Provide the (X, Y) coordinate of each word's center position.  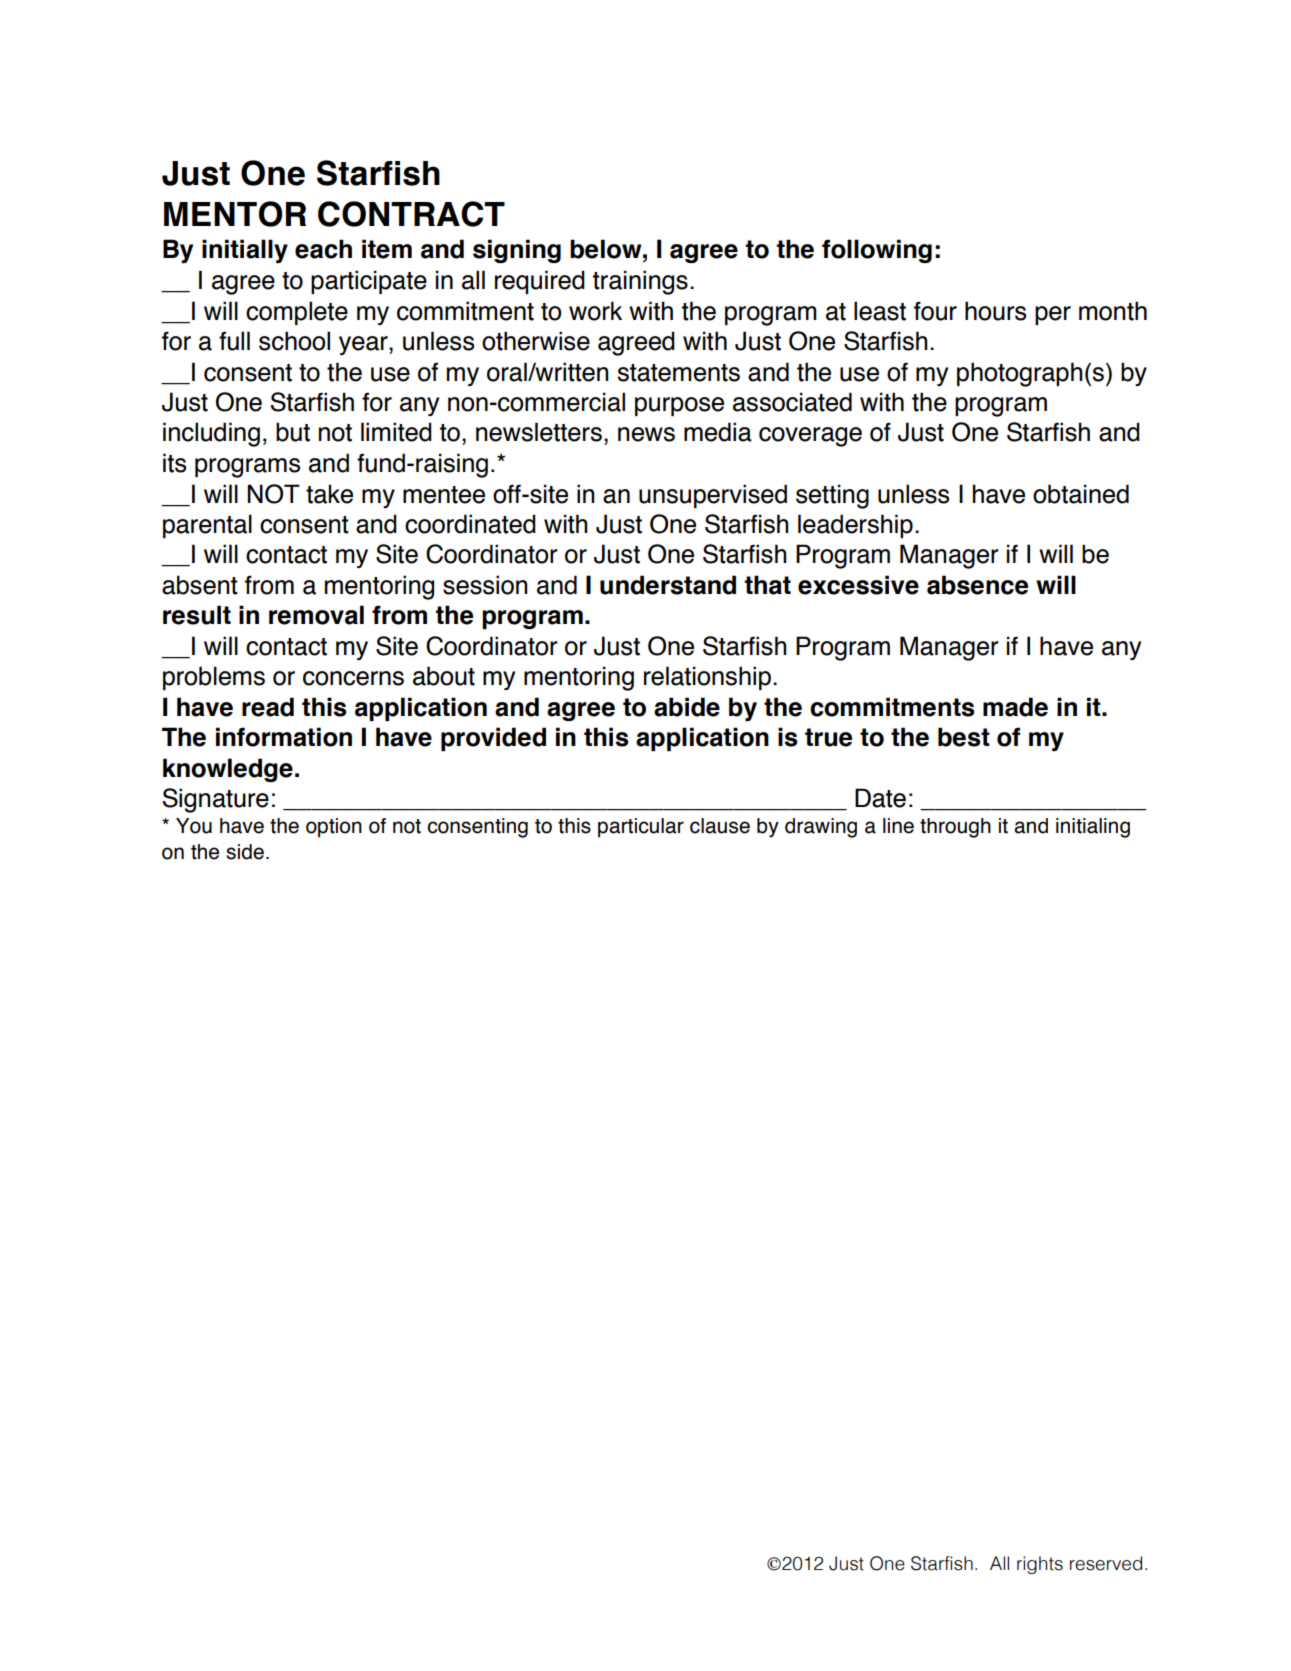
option (334, 828)
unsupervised (713, 496)
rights (1040, 1565)
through (955, 828)
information (284, 737)
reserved (1106, 1563)
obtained (1081, 494)
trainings (640, 282)
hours (995, 311)
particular (641, 828)
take (329, 494)
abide (687, 707)
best (964, 737)
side (245, 852)
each (323, 249)
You (194, 826)
